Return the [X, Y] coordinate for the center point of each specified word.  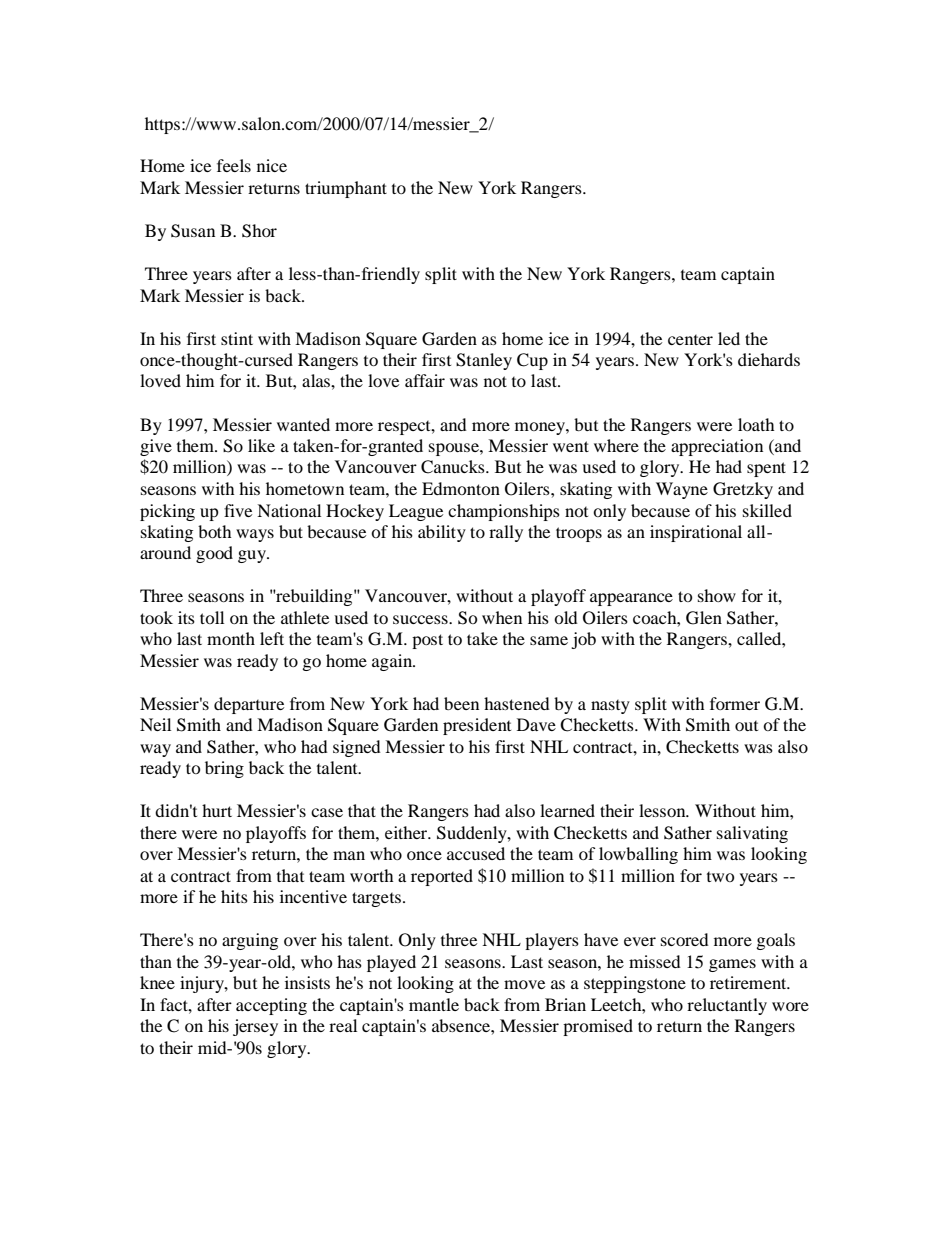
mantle [434, 1004]
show [717, 595]
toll [212, 617]
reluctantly [727, 1006]
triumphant [346, 189]
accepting [271, 1006]
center [690, 340]
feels [234, 165]
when [502, 617]
